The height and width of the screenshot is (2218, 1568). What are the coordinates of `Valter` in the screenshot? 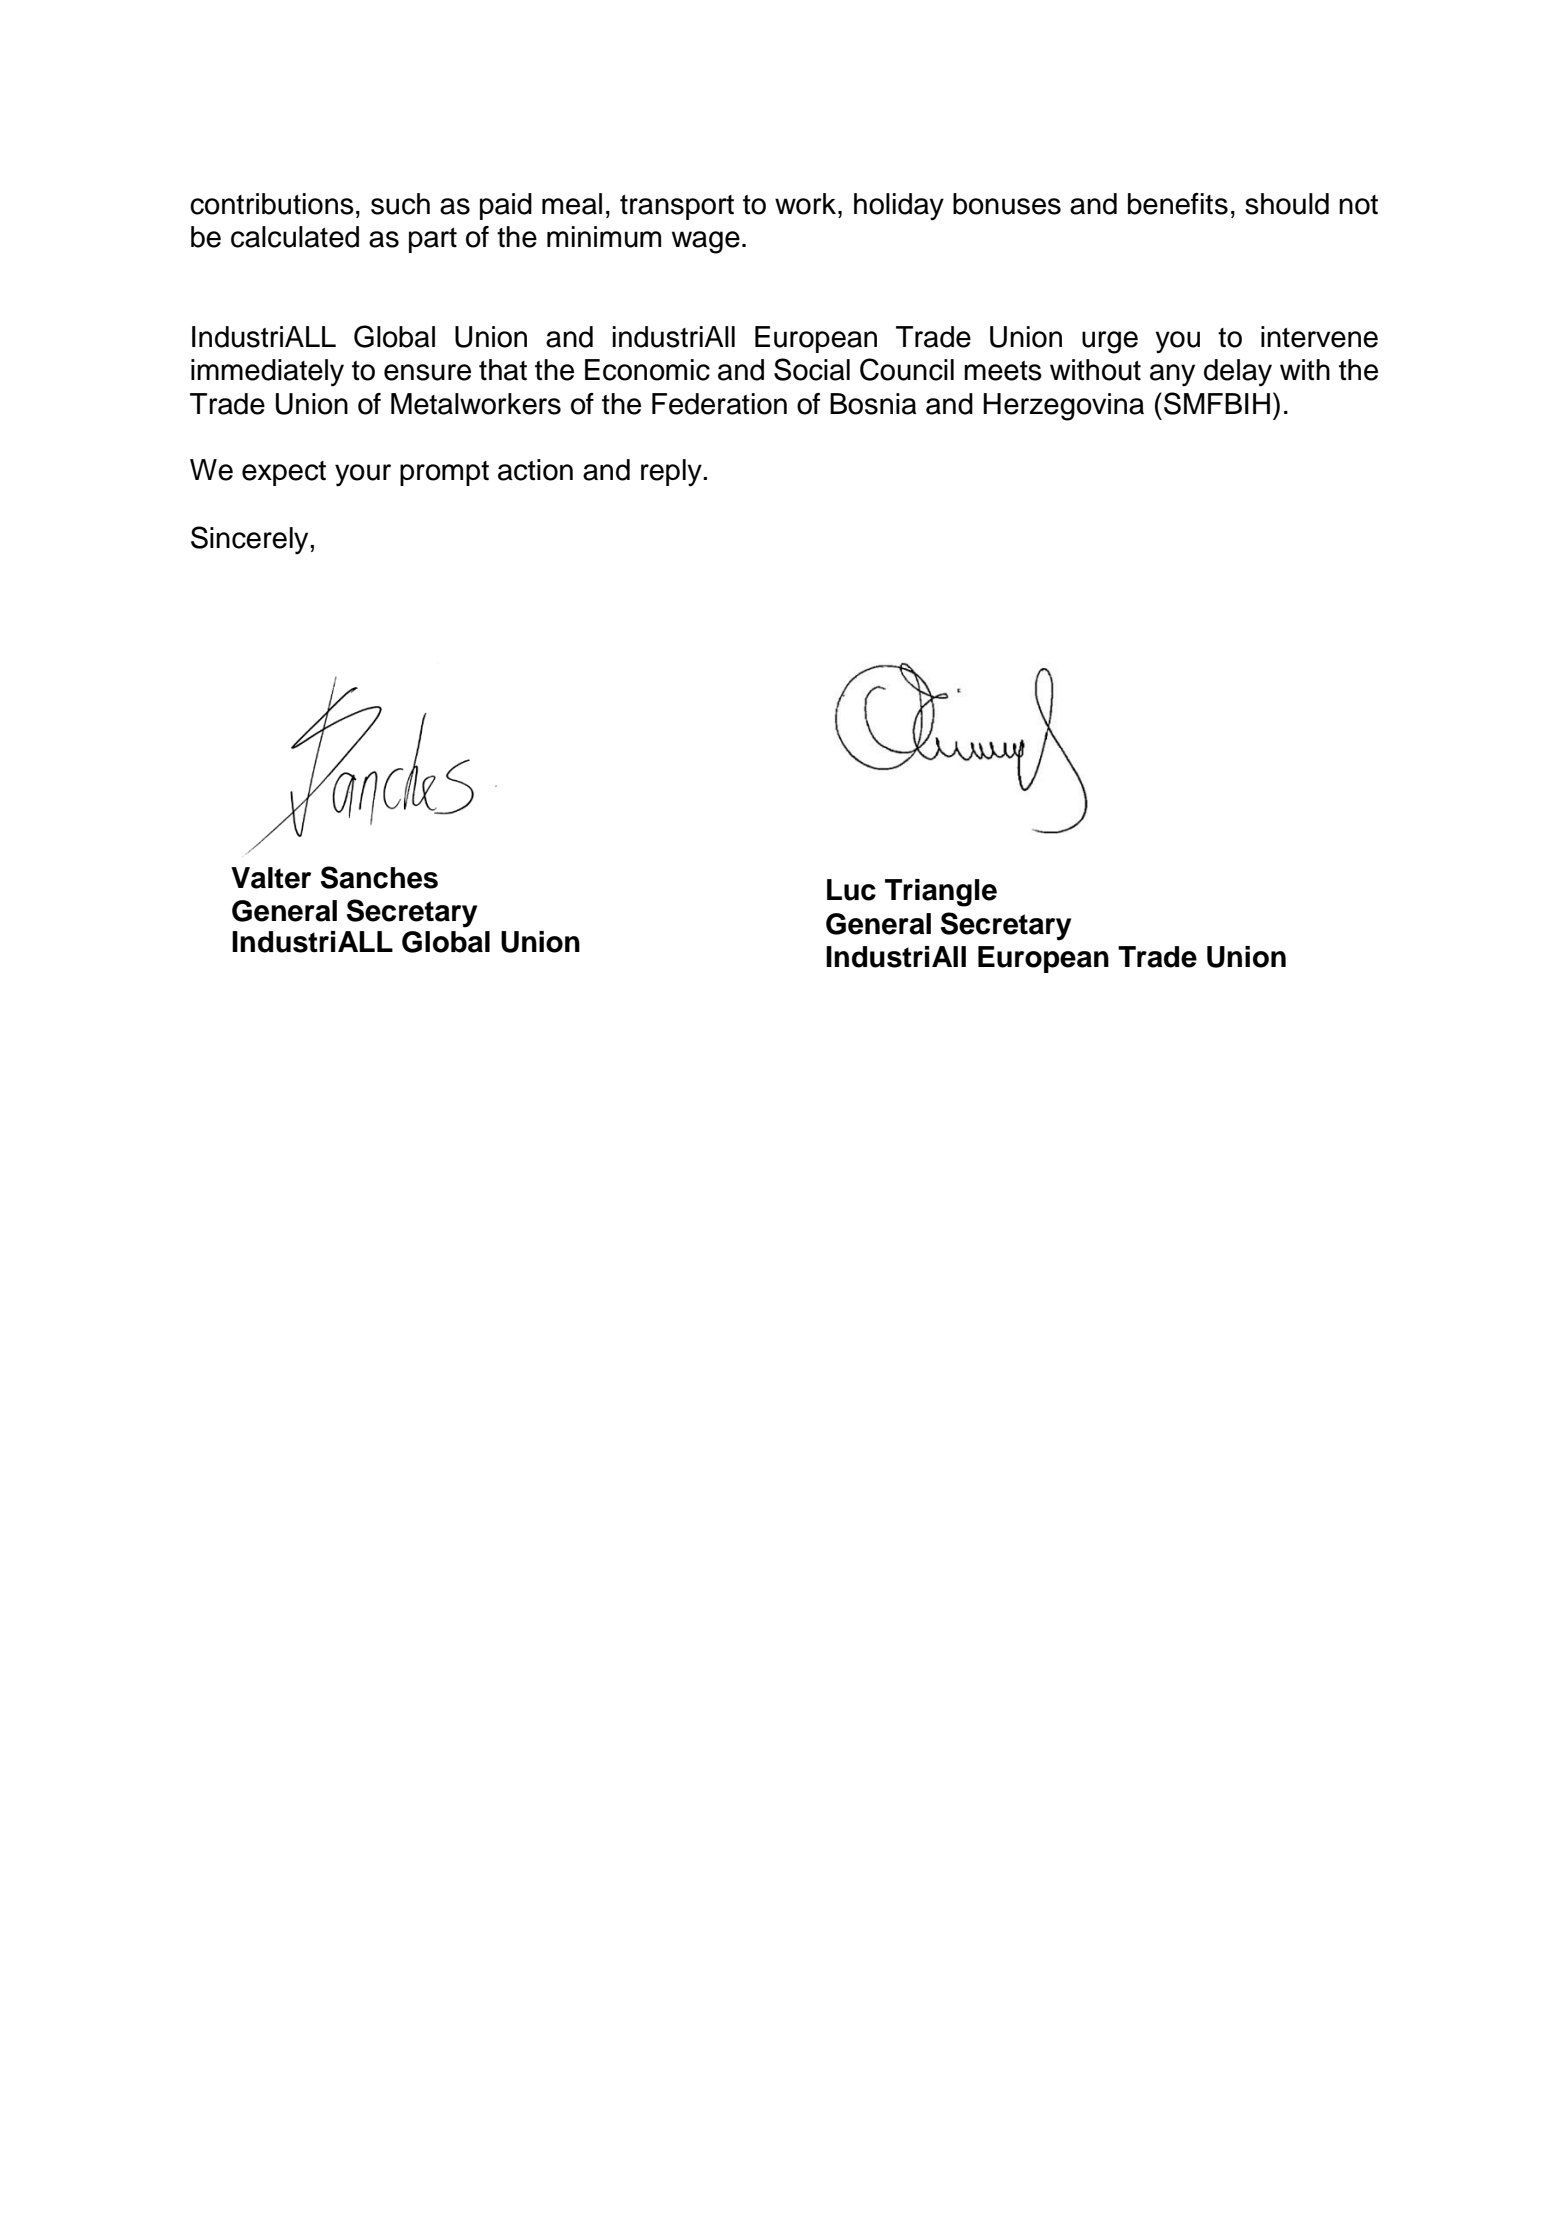 It's located at (271, 878).
